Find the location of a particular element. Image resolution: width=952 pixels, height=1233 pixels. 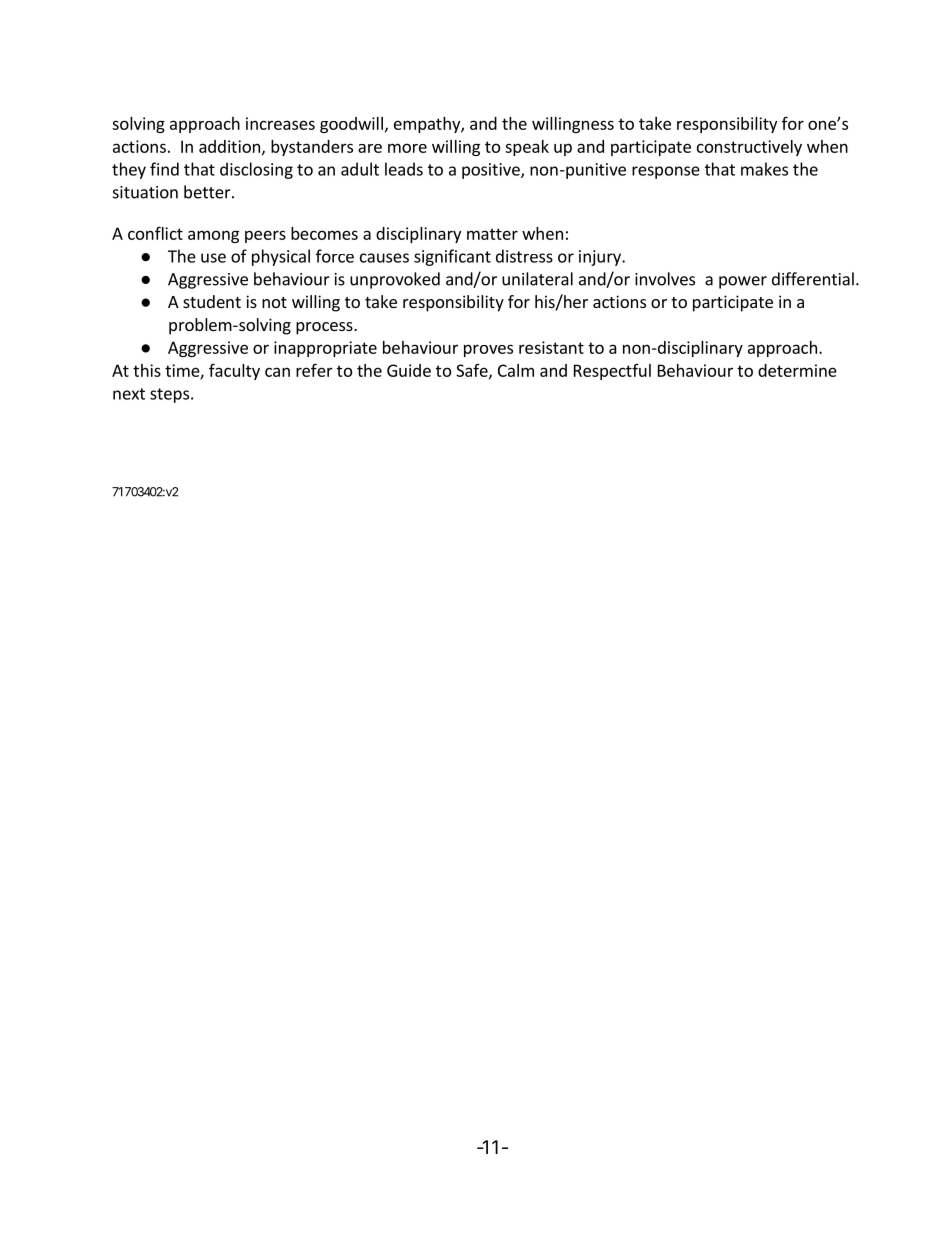

resistant is located at coordinates (551, 347).
